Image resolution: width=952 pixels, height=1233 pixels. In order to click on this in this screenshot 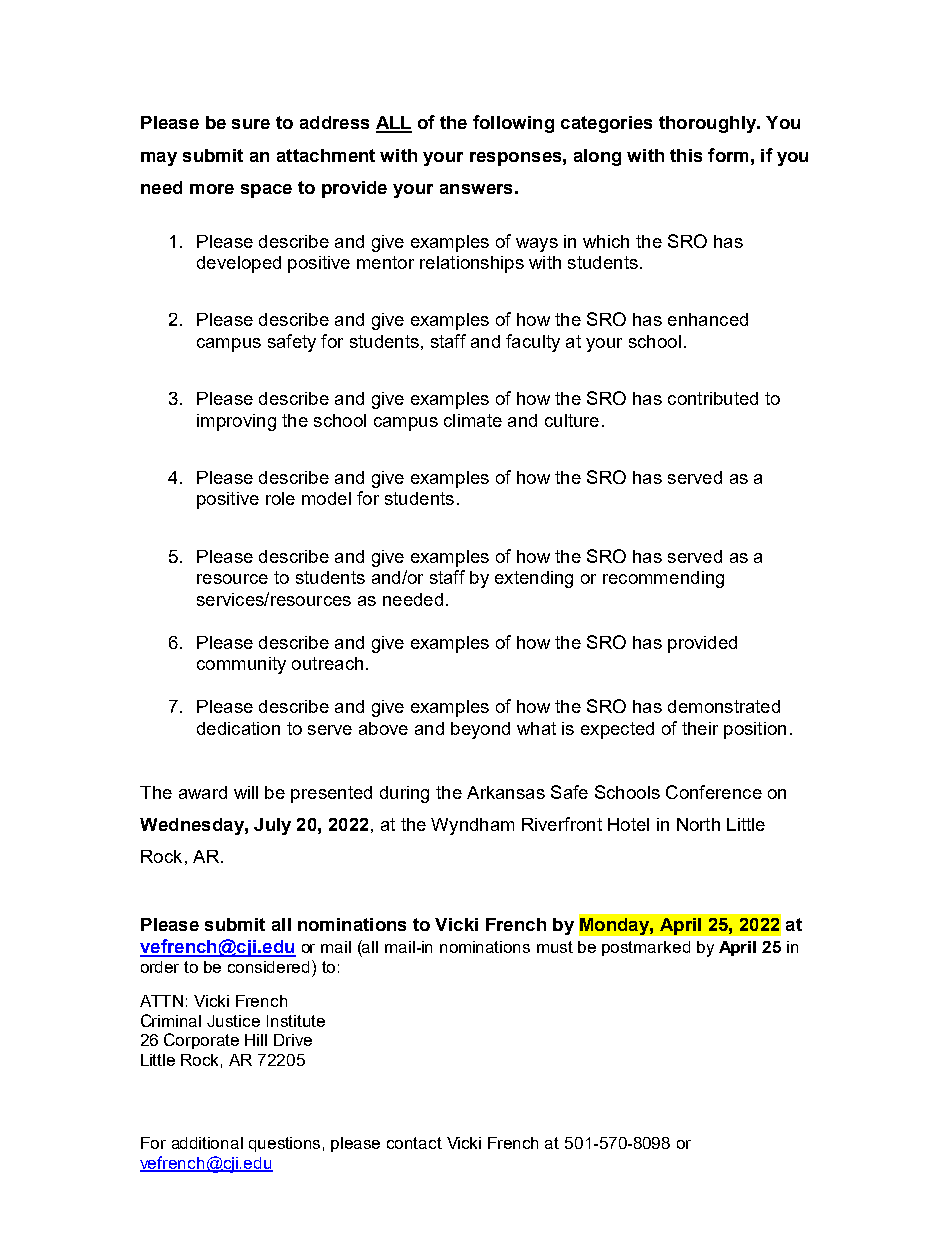, I will do `click(686, 155)`.
